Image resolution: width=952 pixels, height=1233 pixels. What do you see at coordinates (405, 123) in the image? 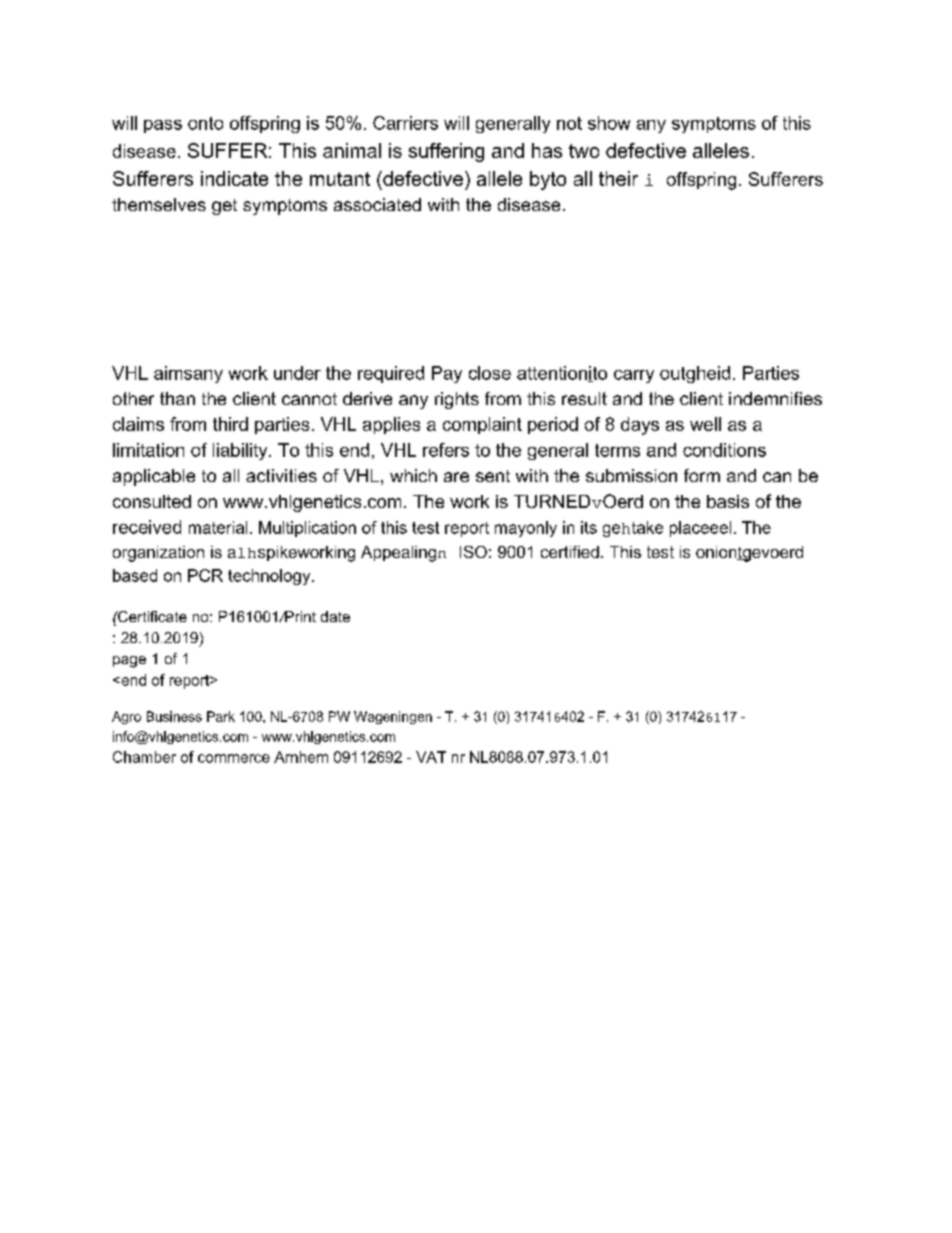
I see `Carriers` at bounding box center [405, 123].
